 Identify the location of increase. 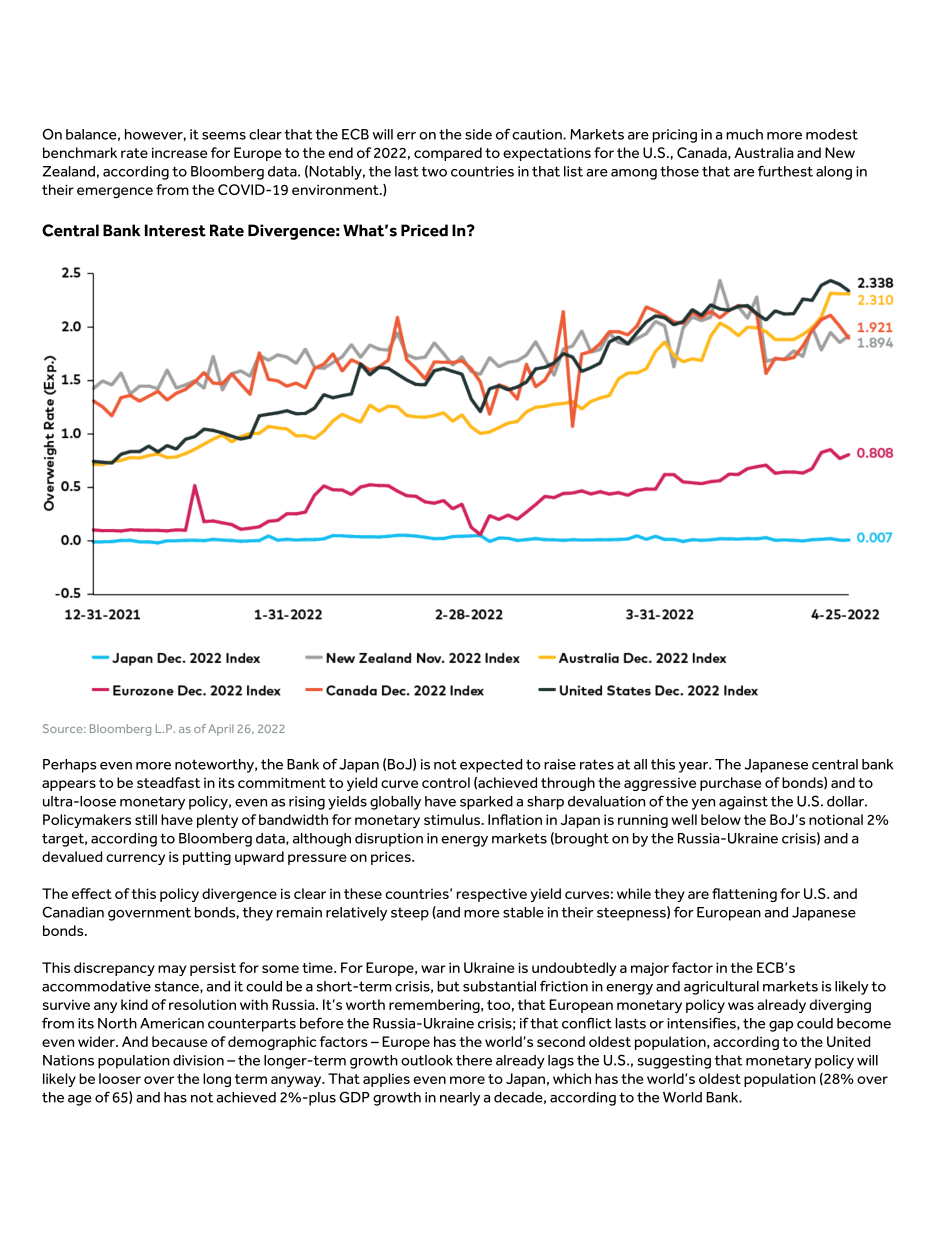
(179, 152).
